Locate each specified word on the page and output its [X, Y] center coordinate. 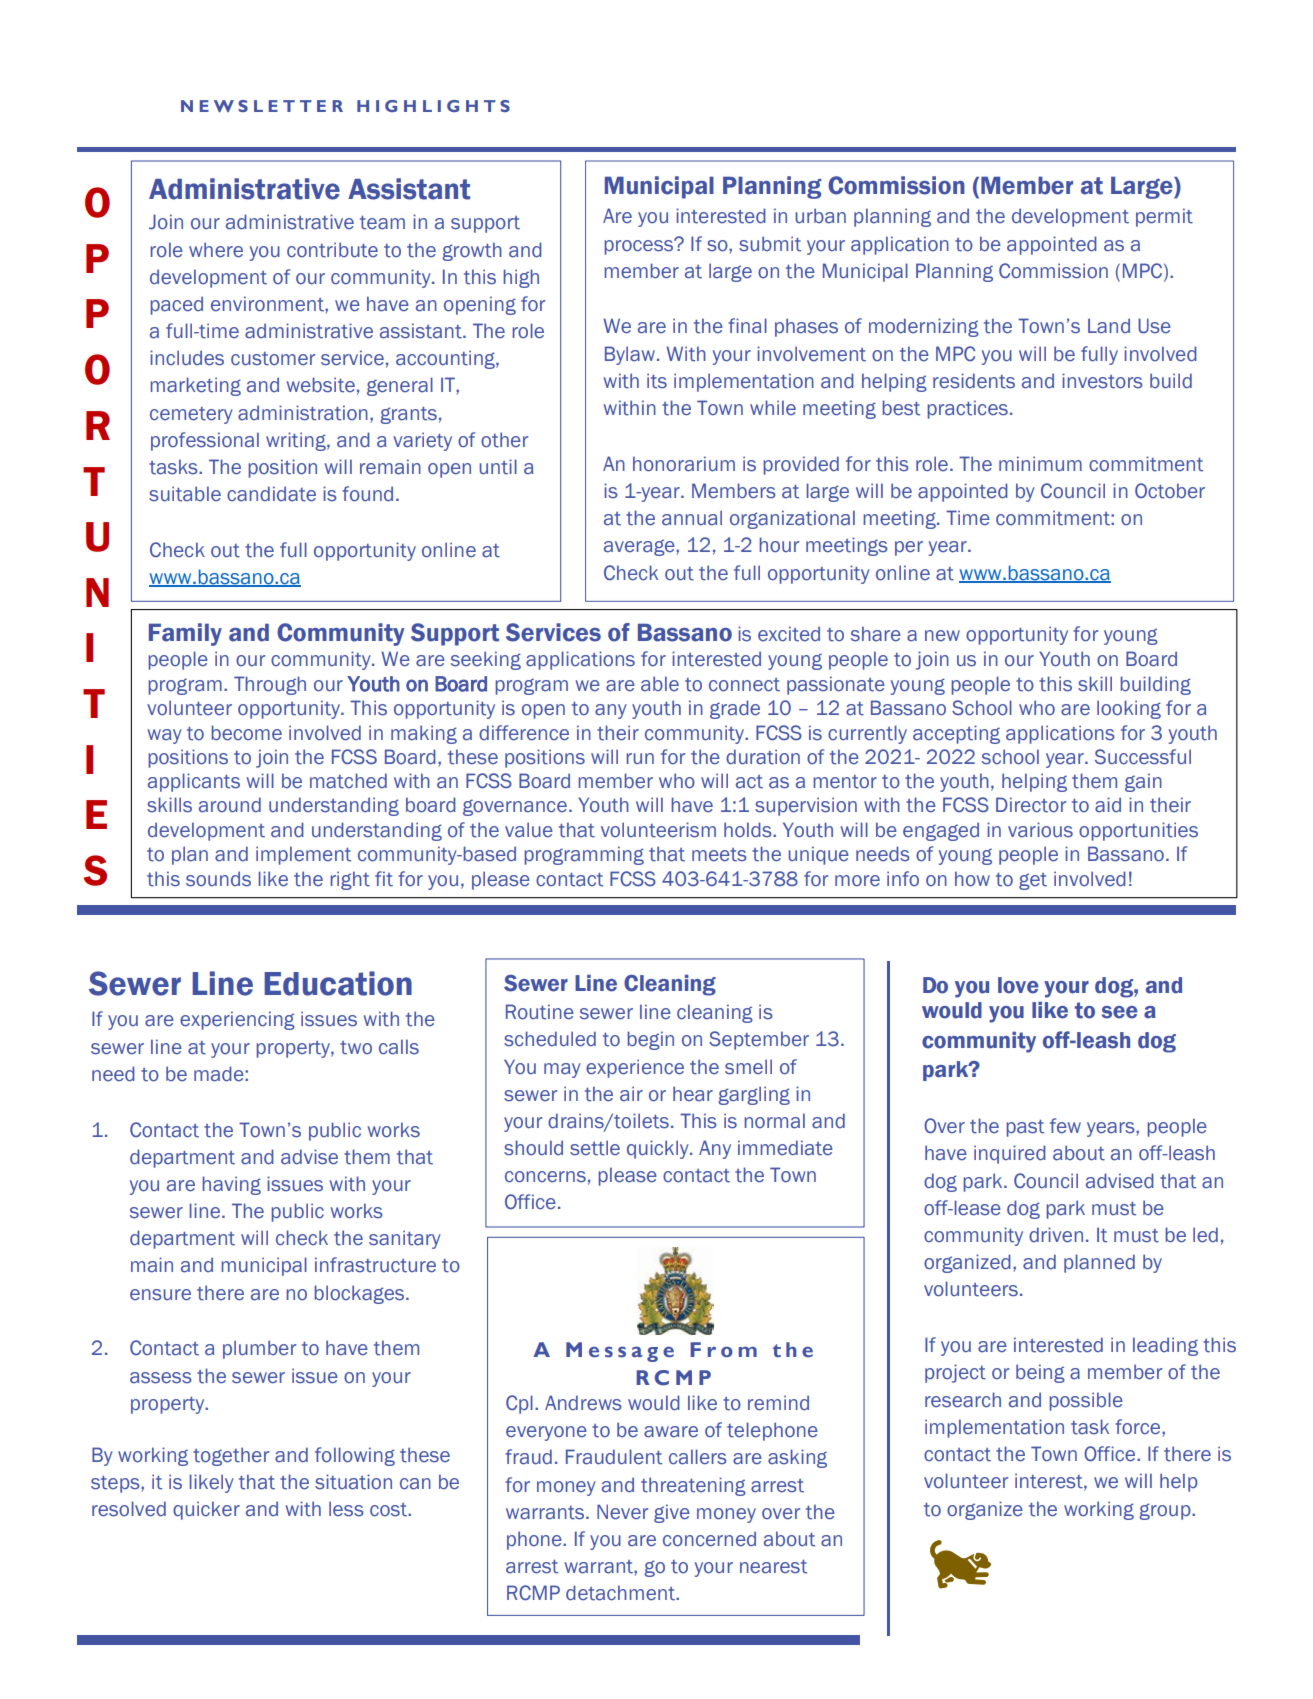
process [639, 247]
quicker [206, 1510]
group [1166, 1511]
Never [622, 1512]
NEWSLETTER [262, 106]
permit [1164, 217]
